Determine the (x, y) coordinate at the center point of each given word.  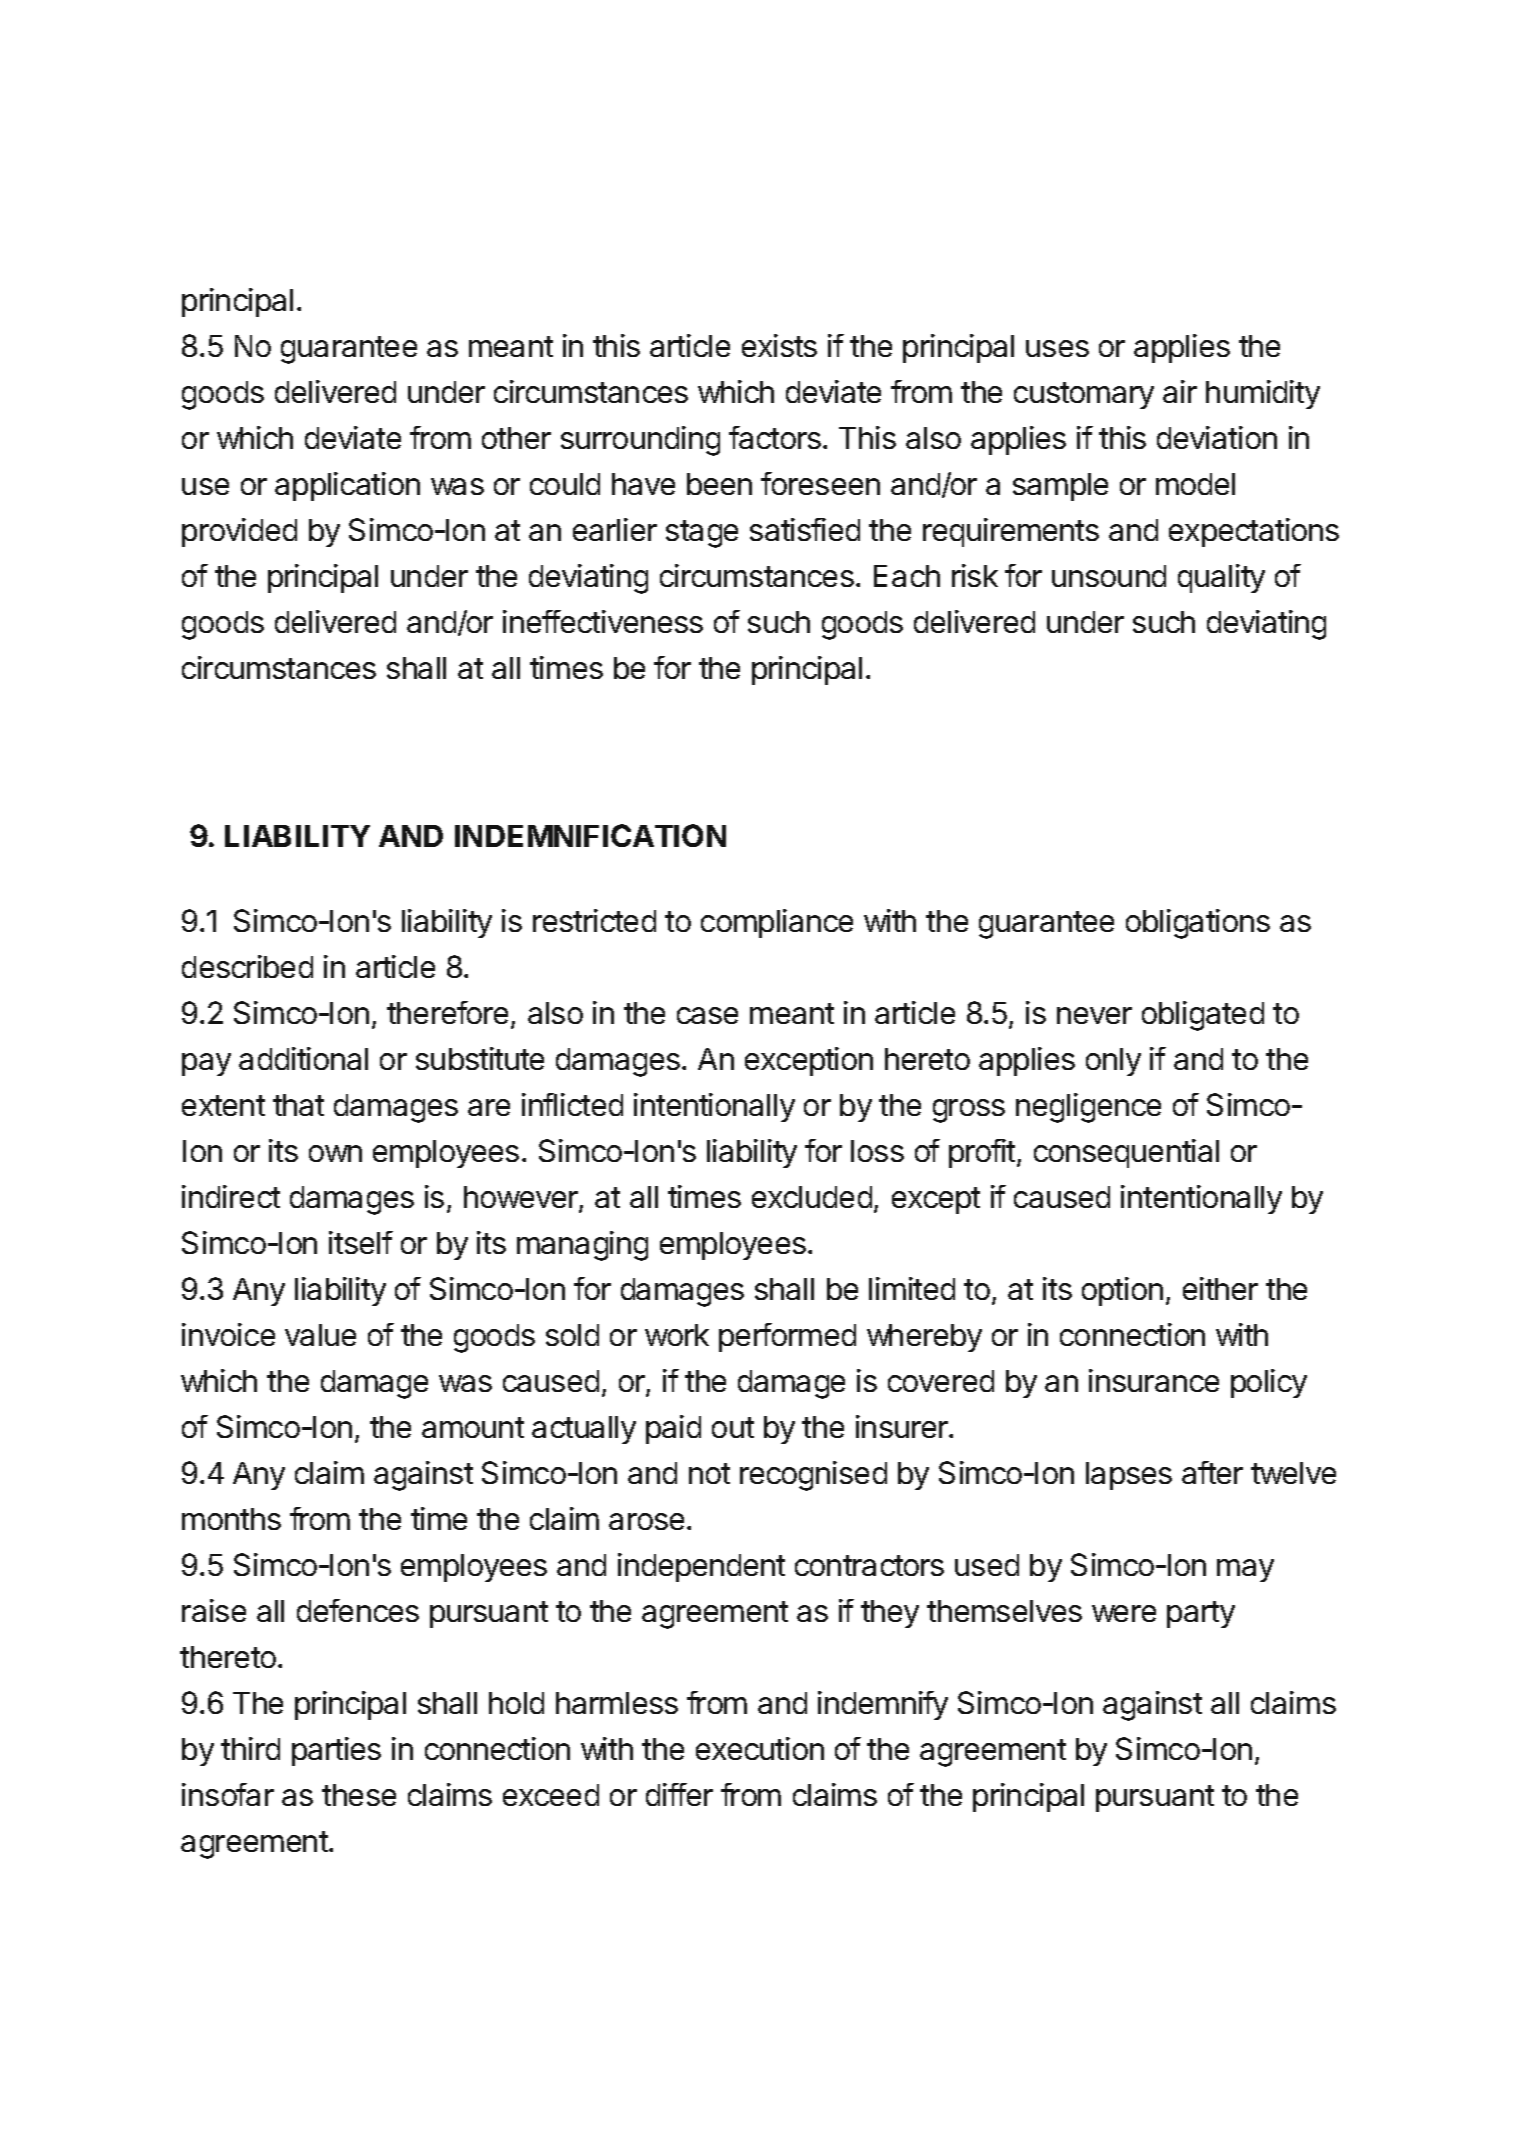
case (707, 1015)
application (347, 486)
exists (779, 345)
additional (303, 1058)
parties (336, 1751)
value (320, 1335)
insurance (1154, 1380)
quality (1221, 578)
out (733, 1427)
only (1113, 1062)
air (1180, 391)
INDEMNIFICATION (590, 835)
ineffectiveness (603, 621)
